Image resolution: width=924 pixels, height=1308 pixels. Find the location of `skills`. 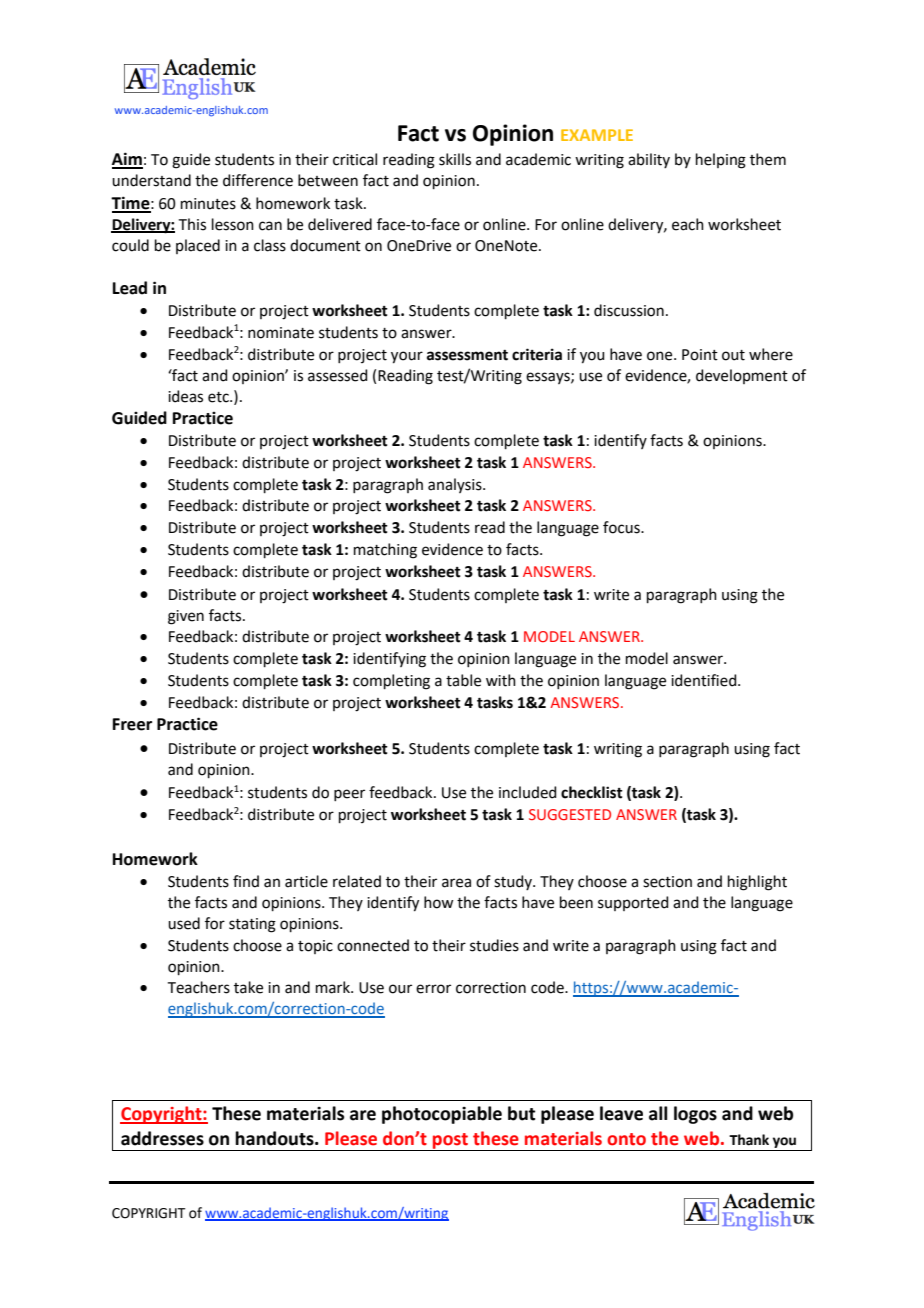

skills is located at coordinates (455, 159).
